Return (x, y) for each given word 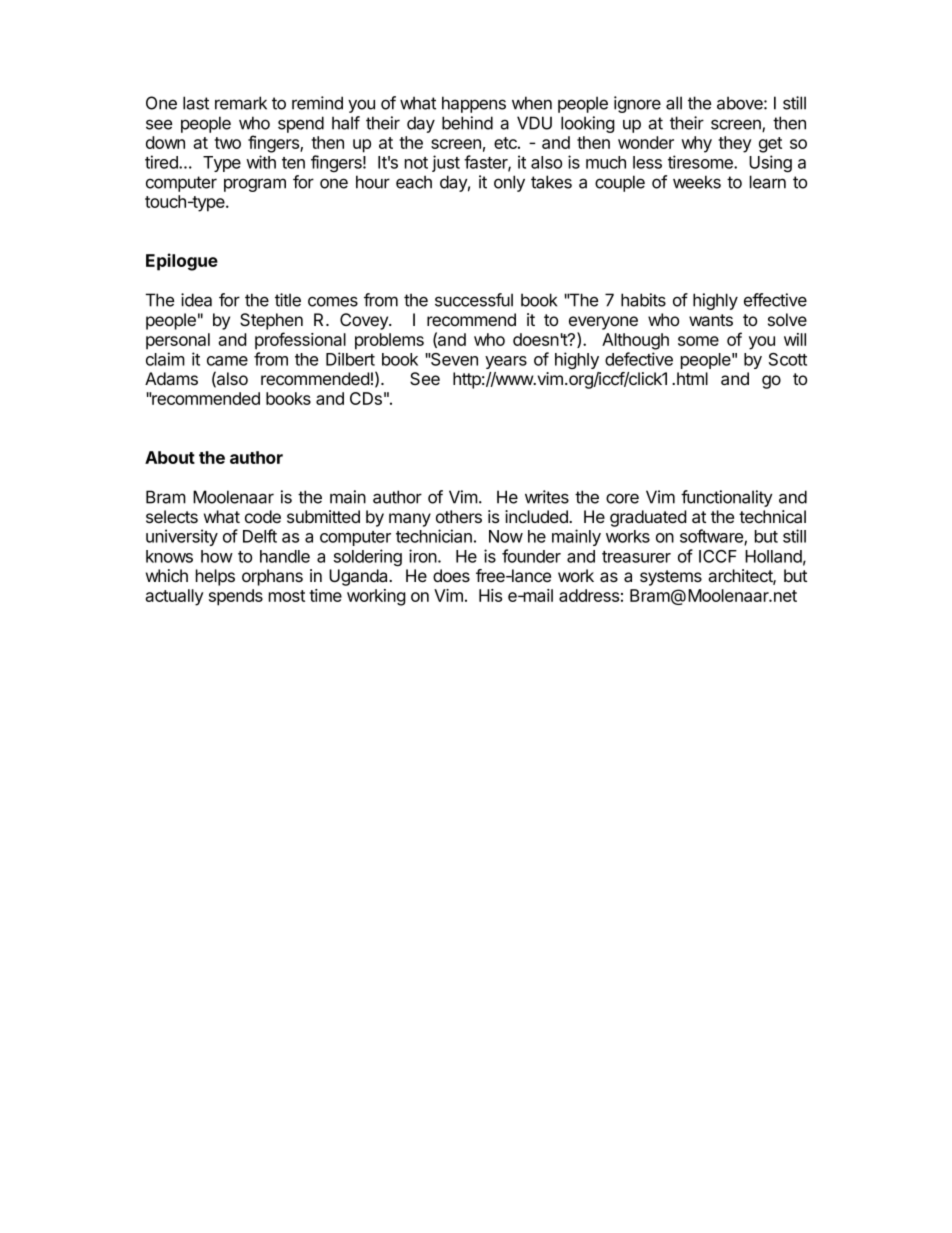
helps (215, 577)
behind (467, 123)
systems (671, 578)
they (735, 144)
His (490, 595)
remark (241, 103)
